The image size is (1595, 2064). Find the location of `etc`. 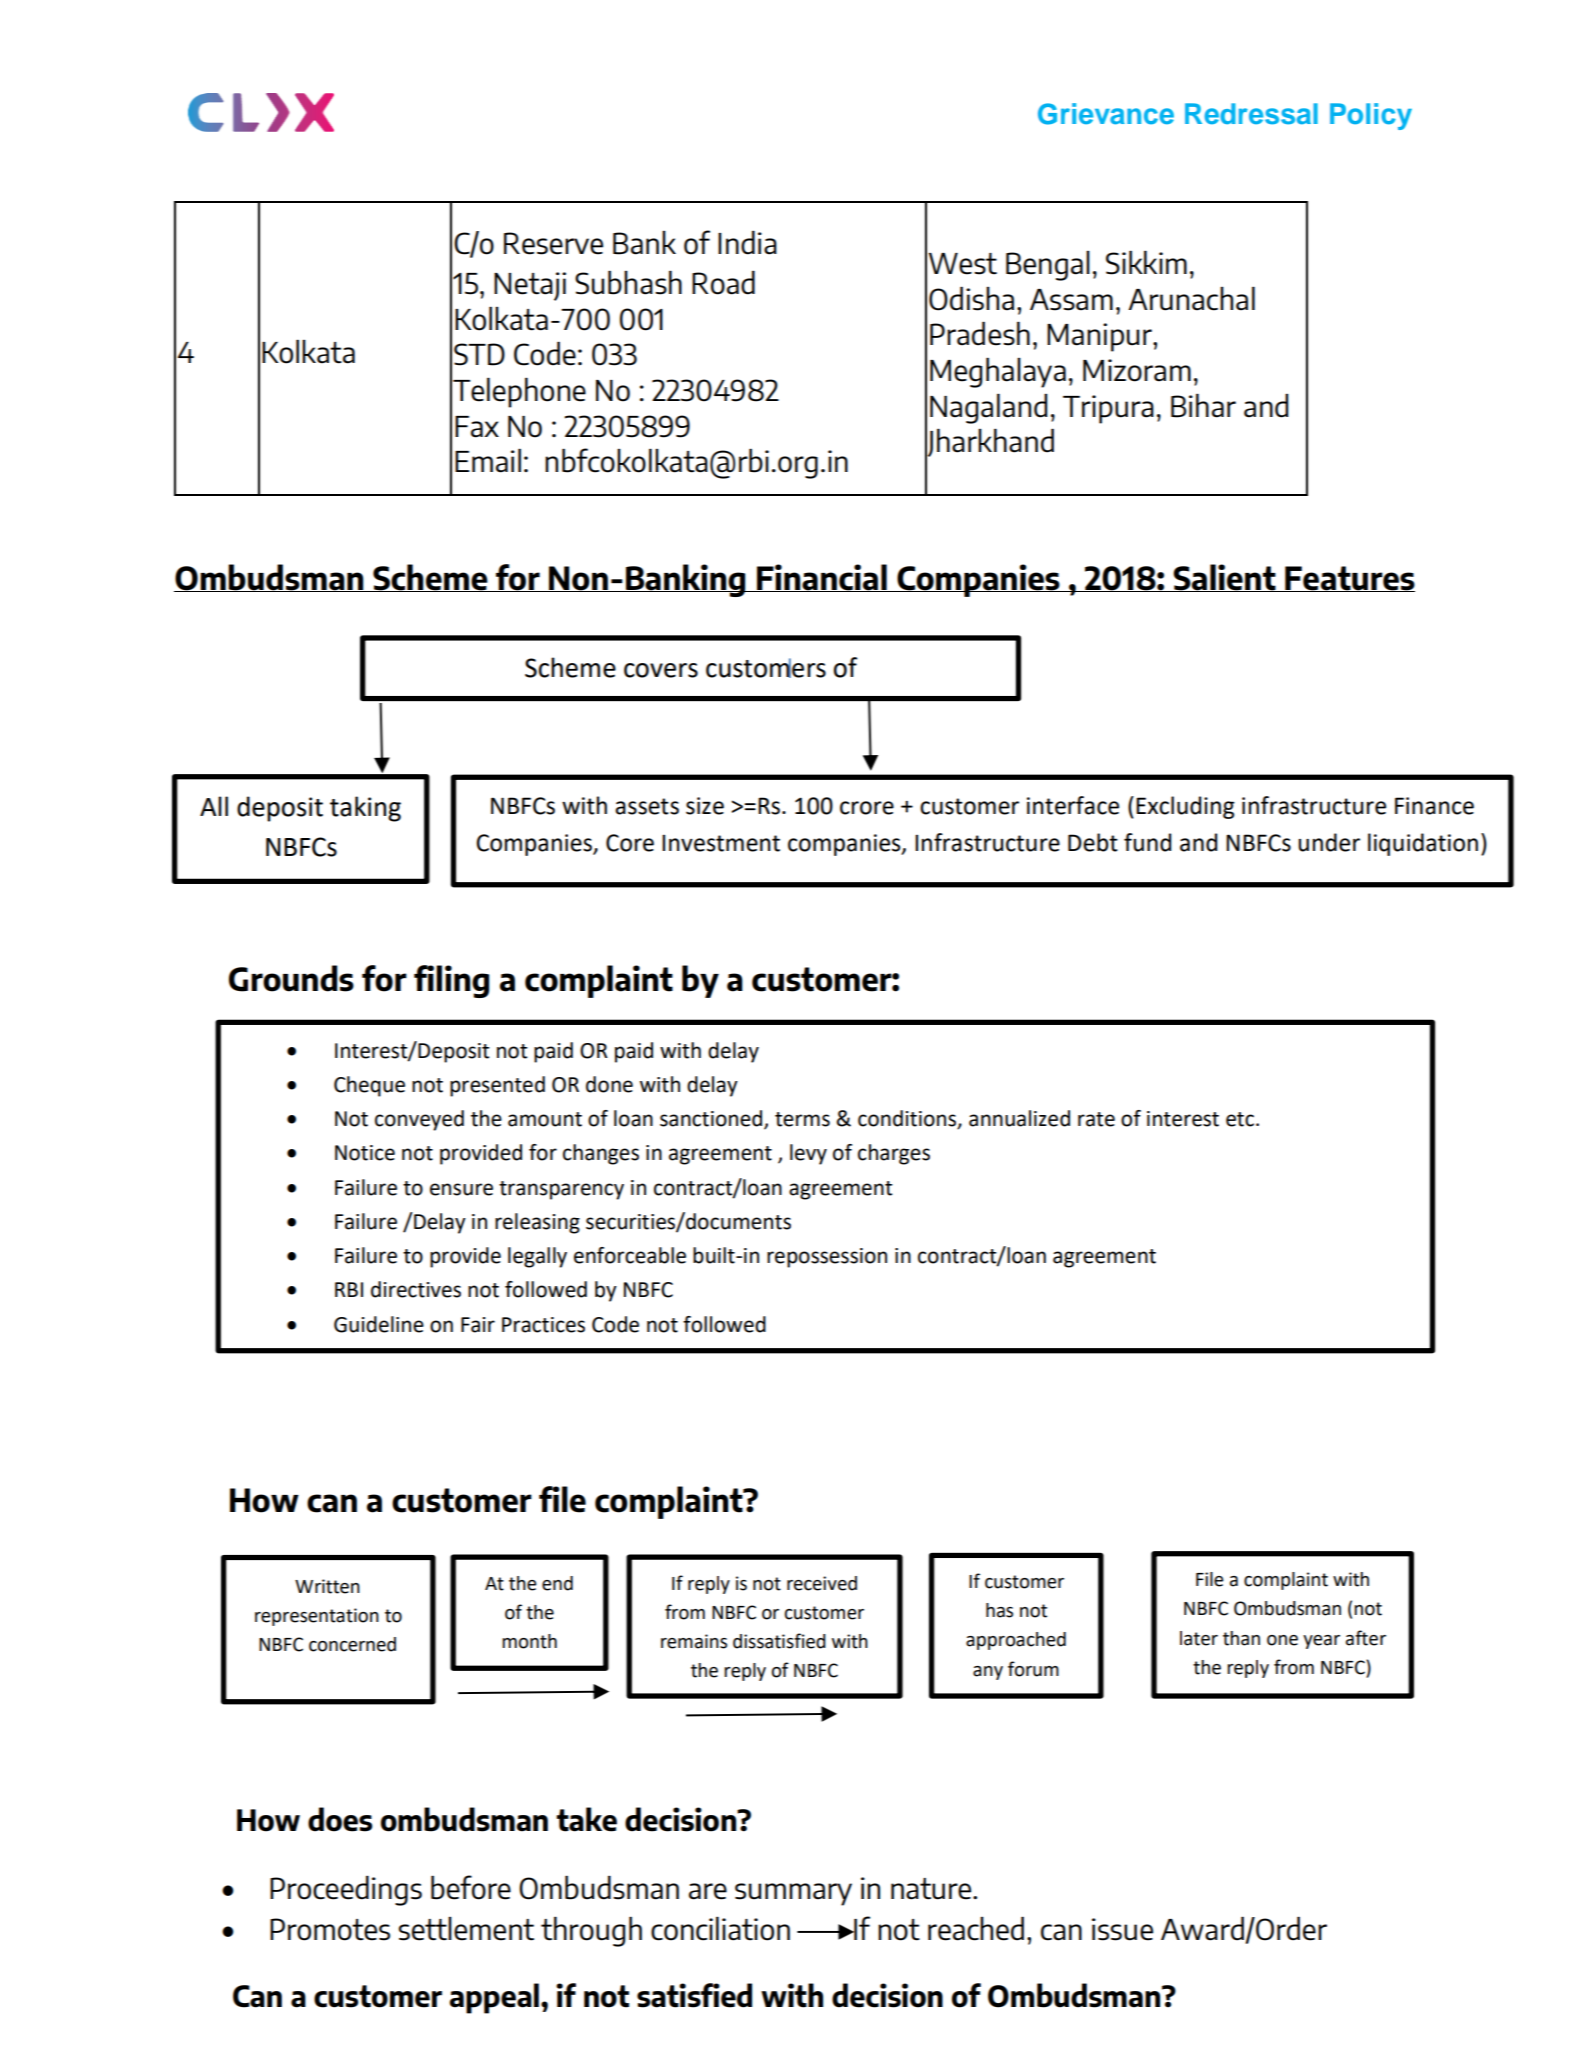

etc is located at coordinates (1240, 1119).
